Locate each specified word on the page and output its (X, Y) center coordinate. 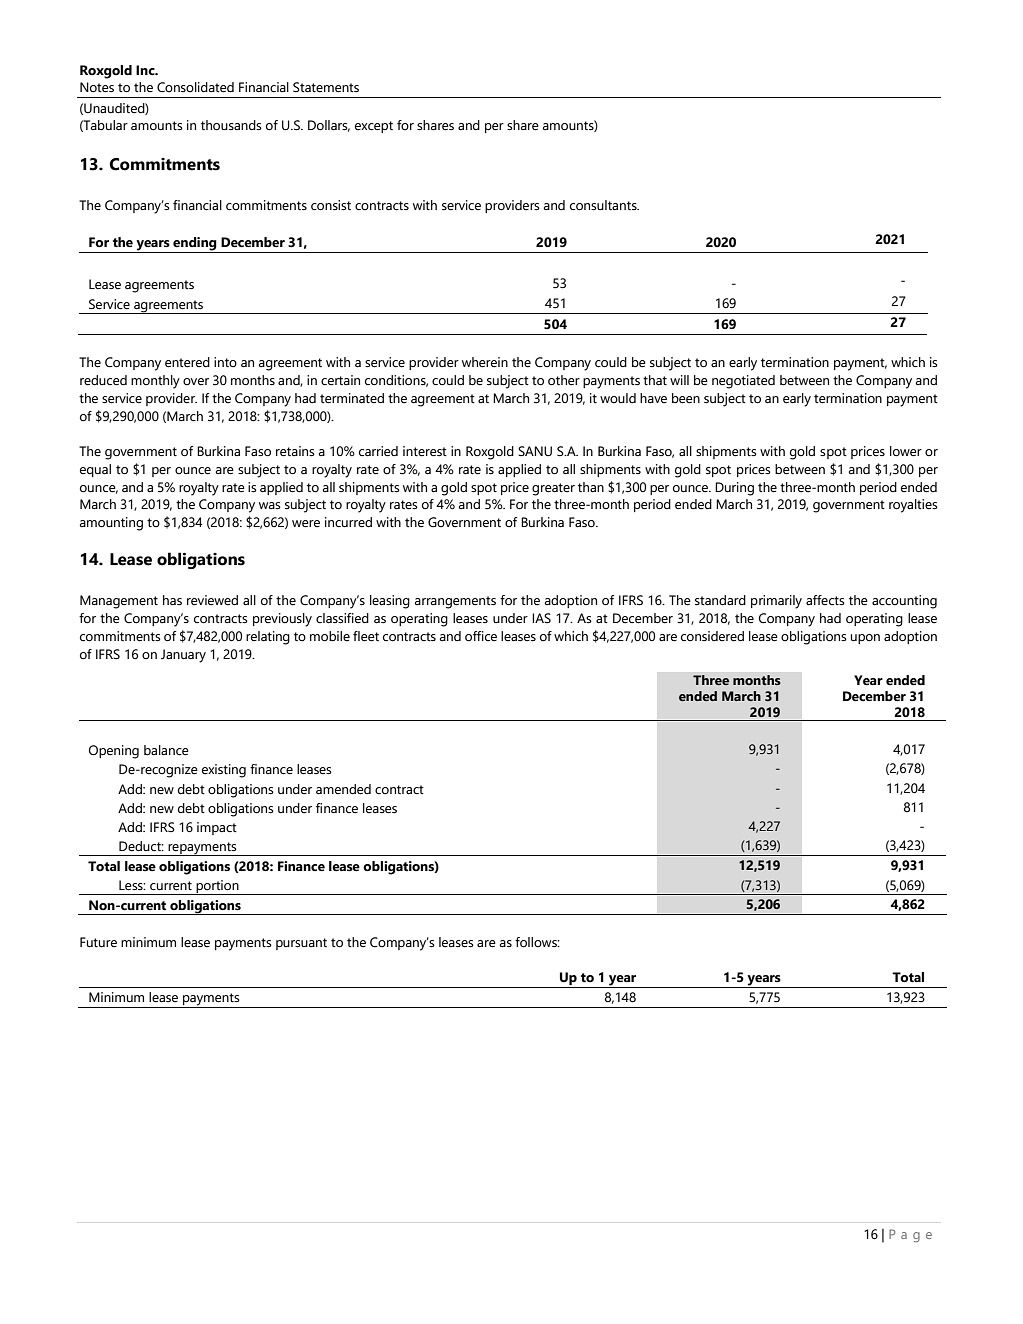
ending (195, 244)
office (481, 636)
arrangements (455, 602)
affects (825, 600)
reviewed (212, 600)
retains (295, 451)
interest (425, 451)
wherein (485, 362)
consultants (604, 205)
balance (166, 750)
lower (906, 451)
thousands (231, 125)
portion (217, 887)
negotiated (743, 382)
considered (712, 636)
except (374, 127)
